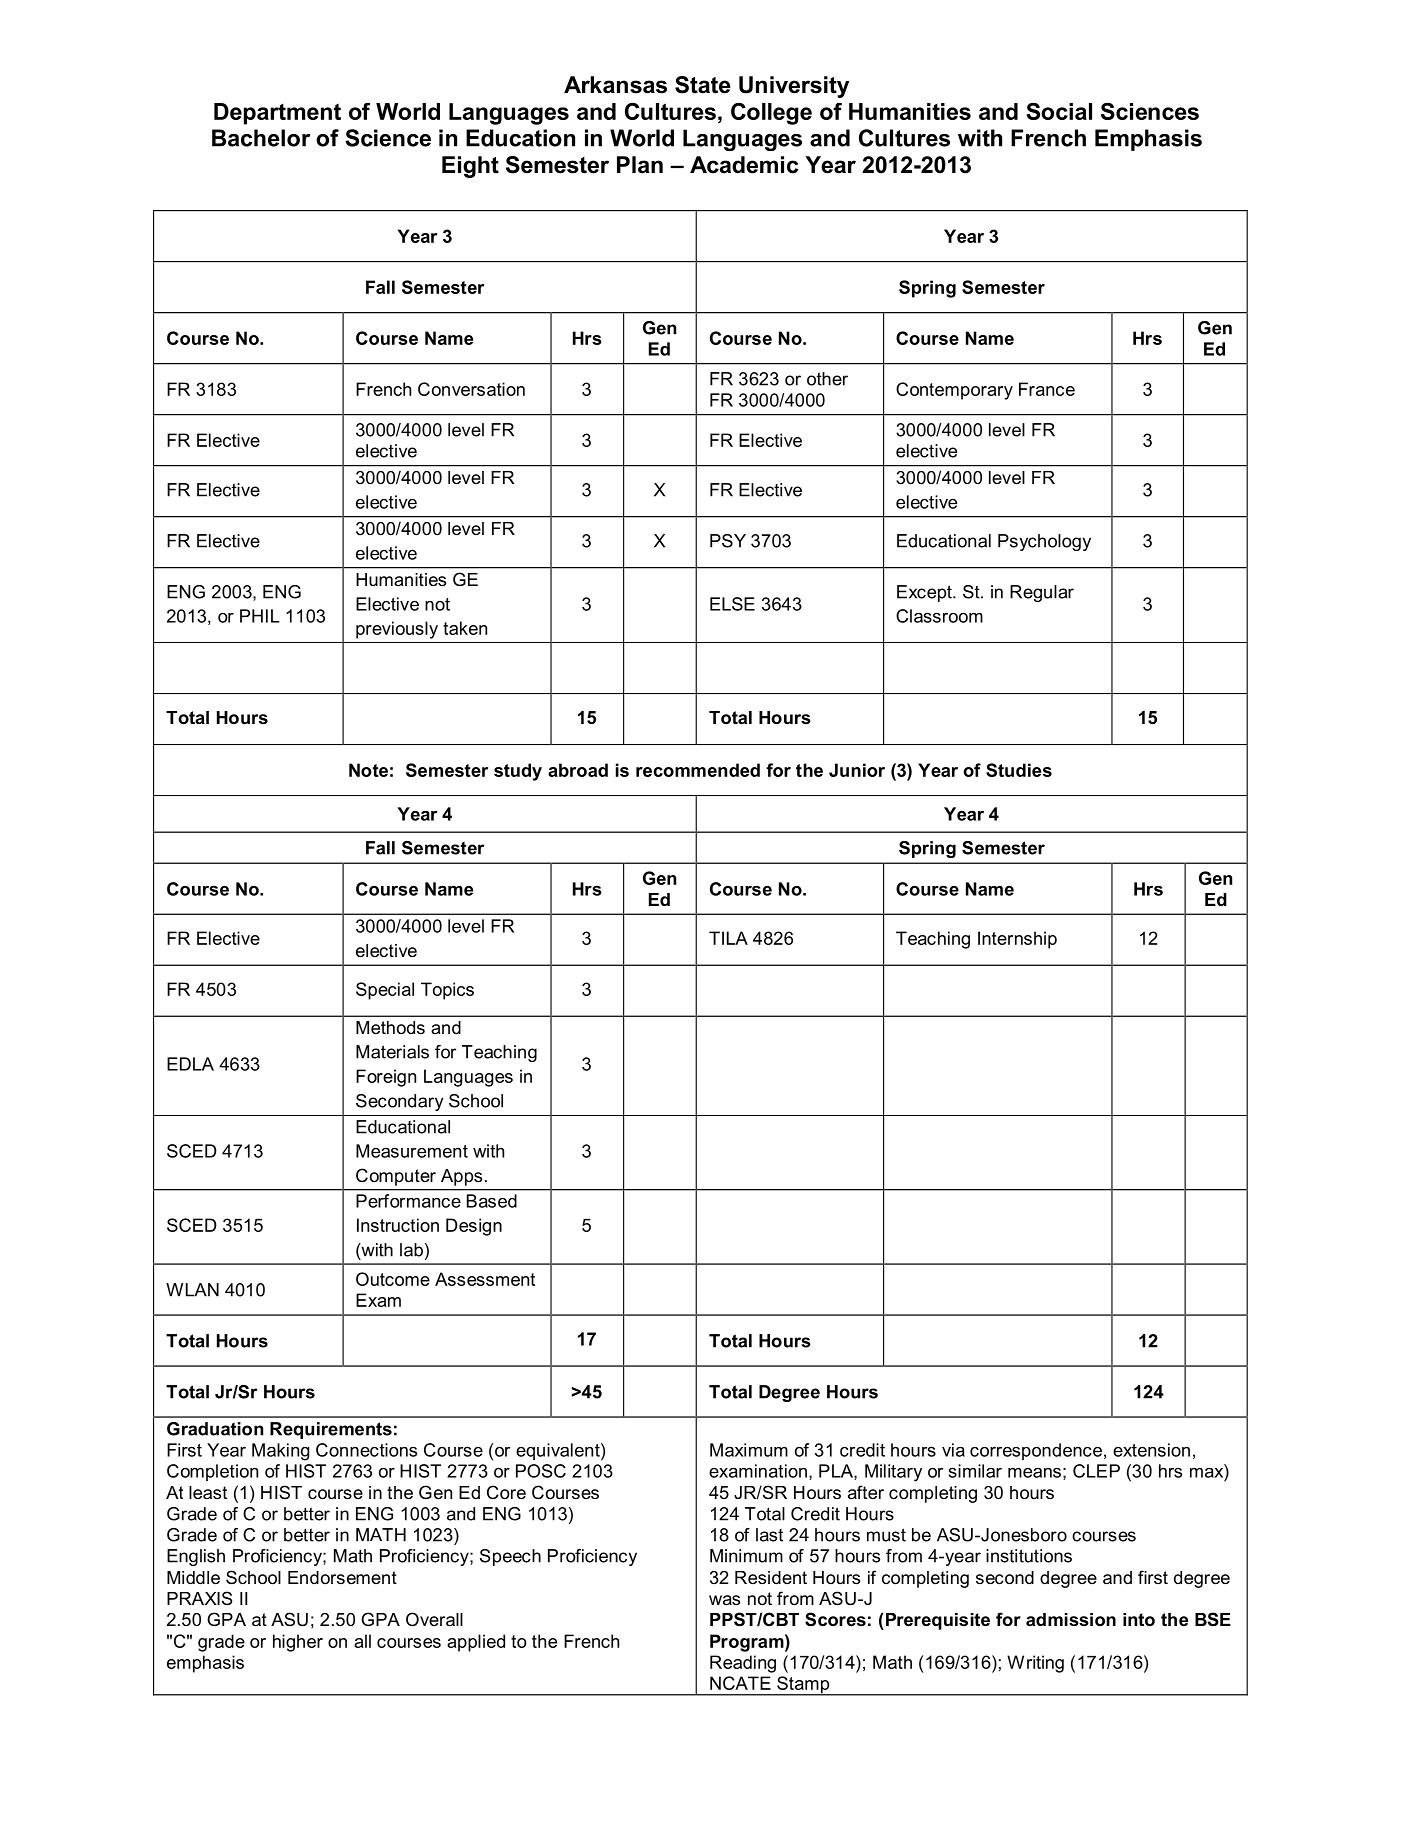 This screenshot has height=1829, width=1413. What do you see at coordinates (277, 114) in the screenshot?
I see `Department` at bounding box center [277, 114].
